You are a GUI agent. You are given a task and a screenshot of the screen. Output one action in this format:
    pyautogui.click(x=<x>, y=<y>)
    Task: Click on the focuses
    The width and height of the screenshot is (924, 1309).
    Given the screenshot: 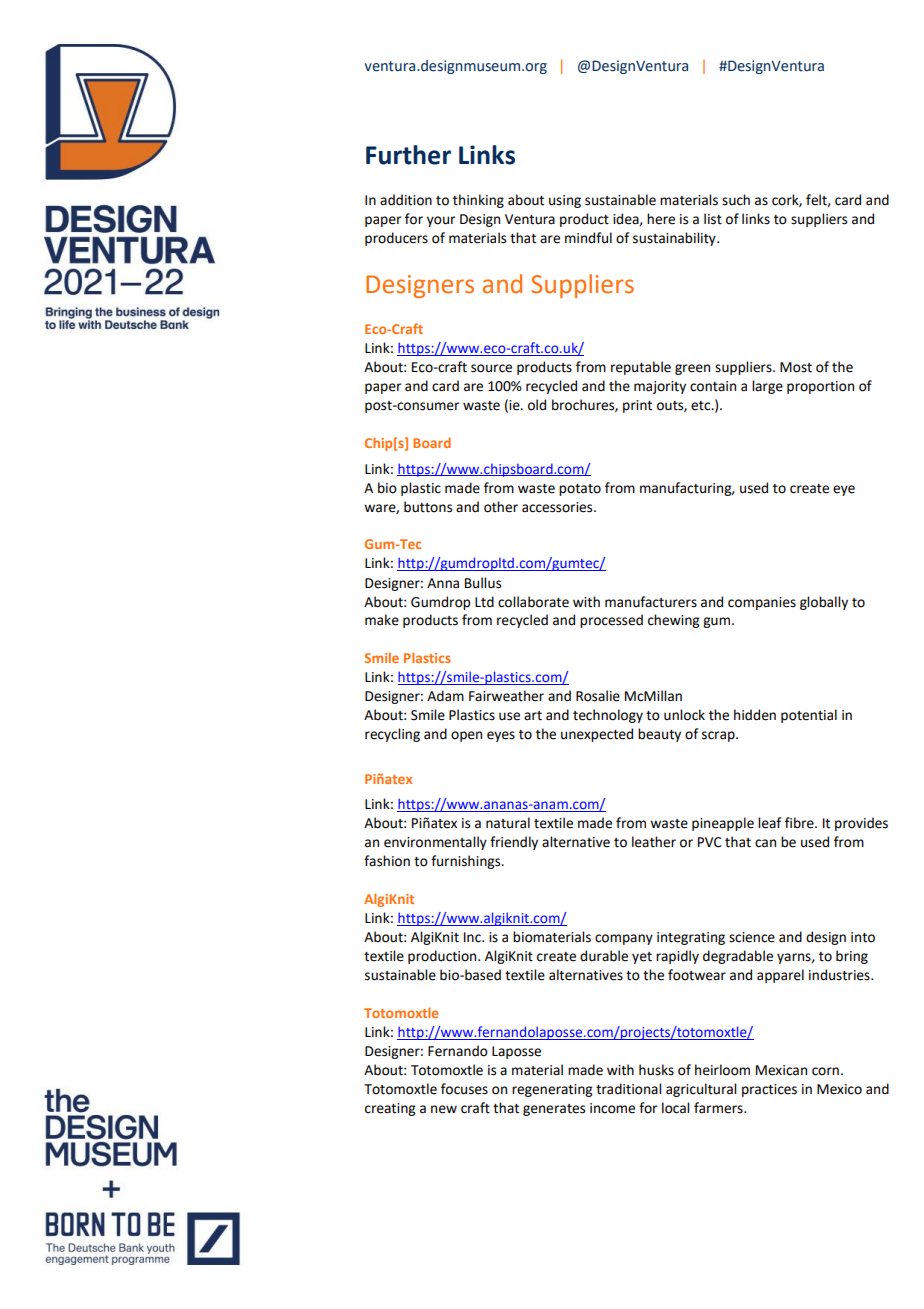 What is the action you would take?
    pyautogui.click(x=464, y=1089)
